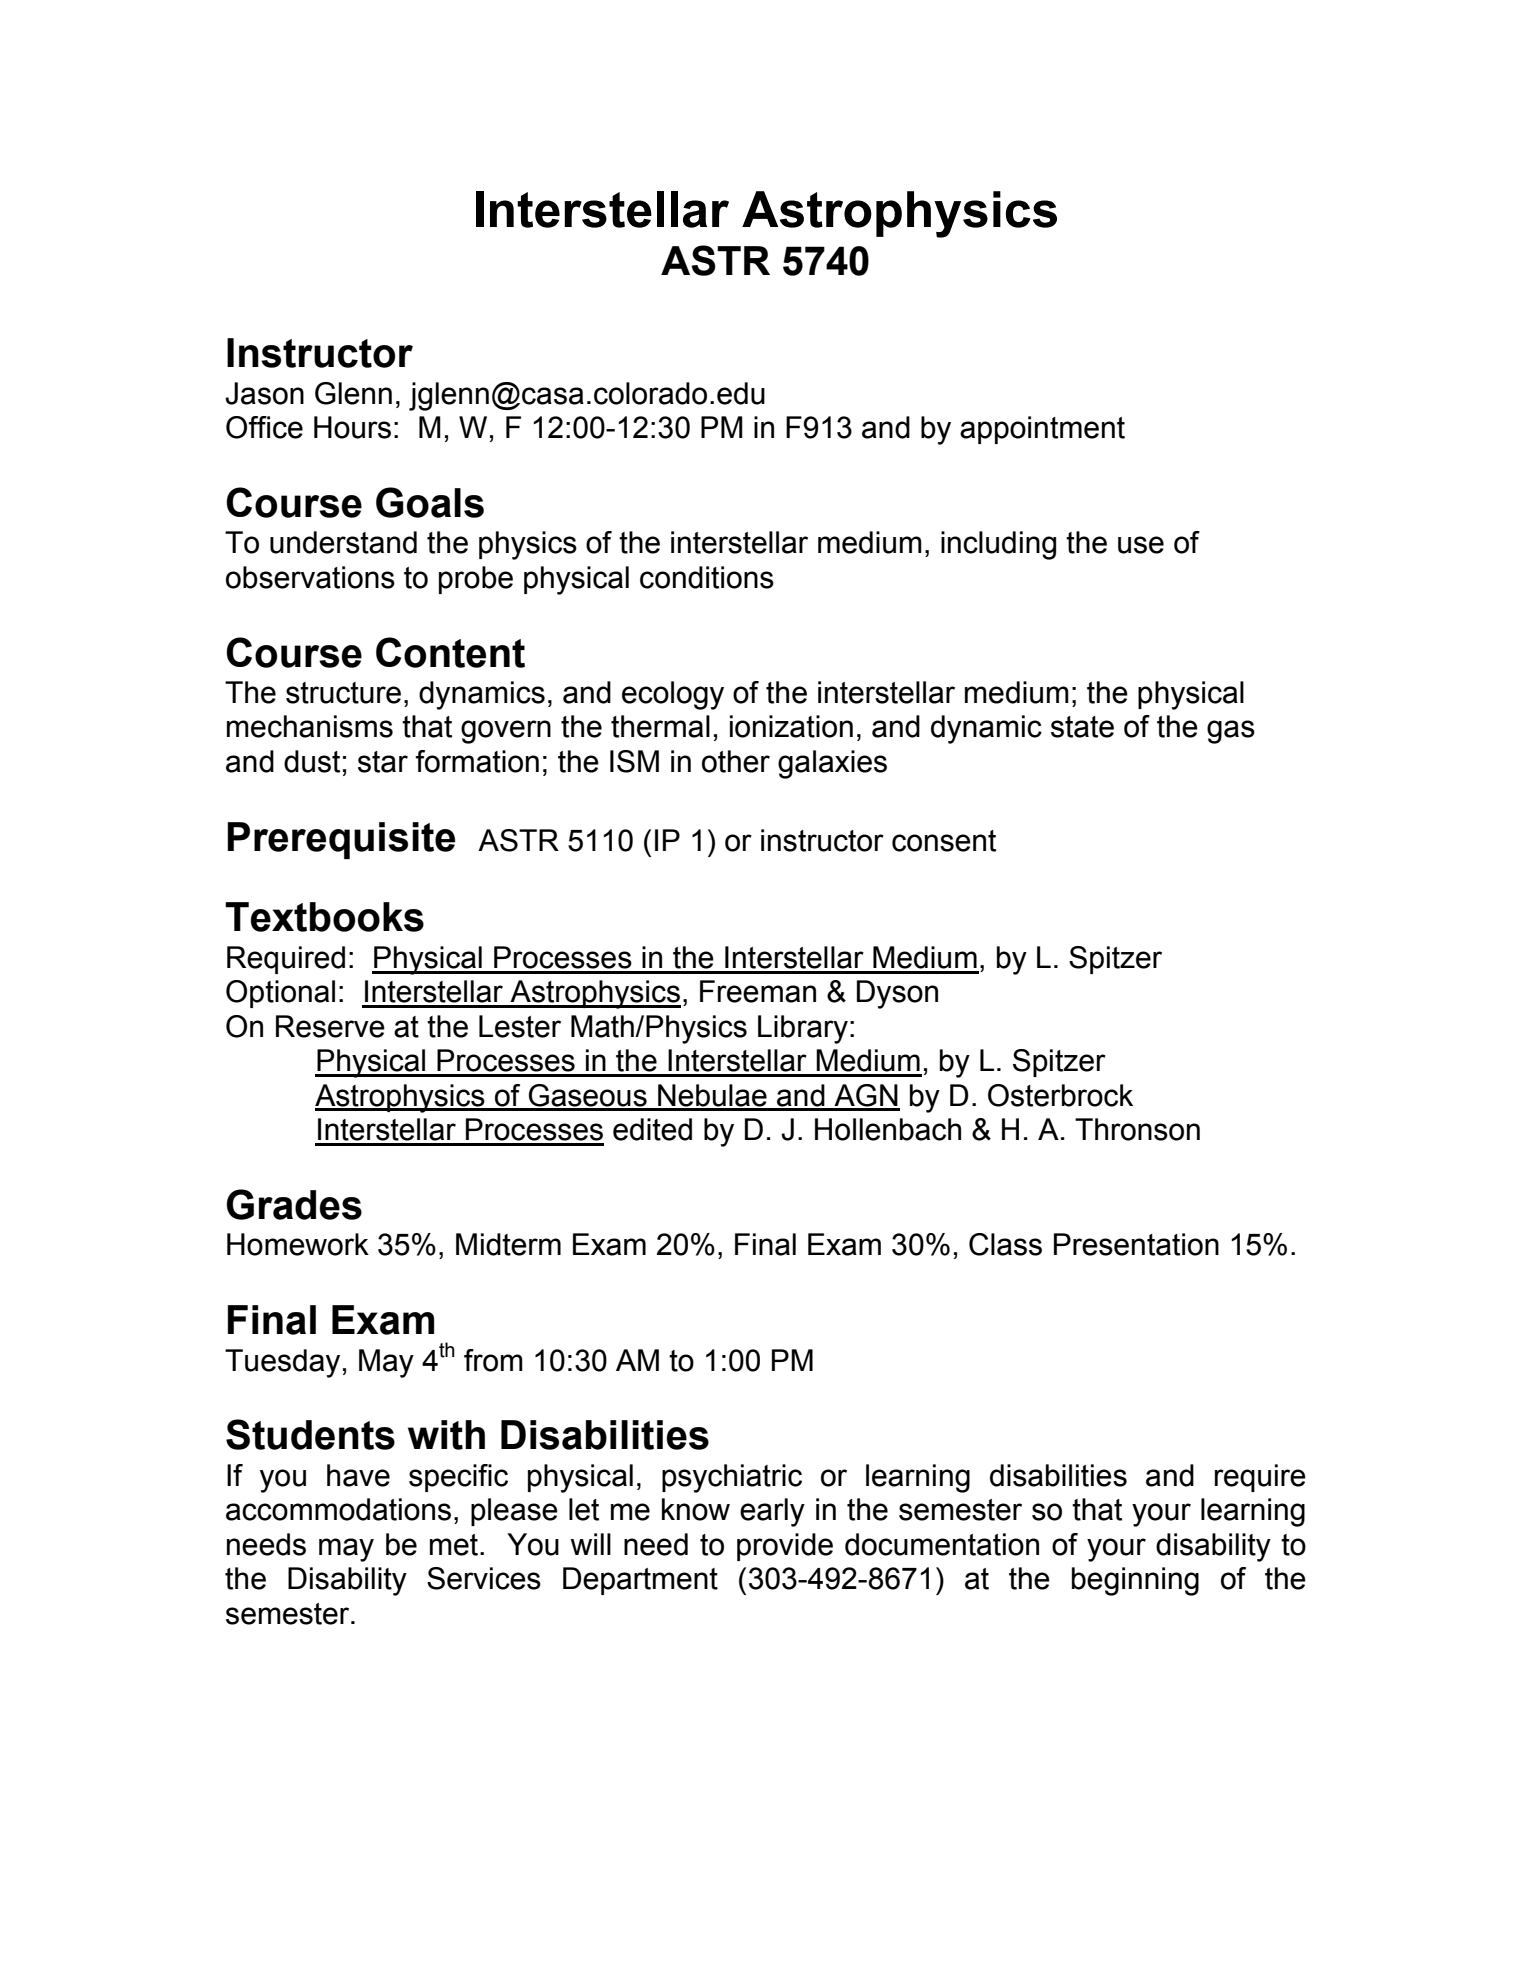 Image resolution: width=1532 pixels, height=1982 pixels. What do you see at coordinates (330, 1026) in the screenshot?
I see `Reserve` at bounding box center [330, 1026].
